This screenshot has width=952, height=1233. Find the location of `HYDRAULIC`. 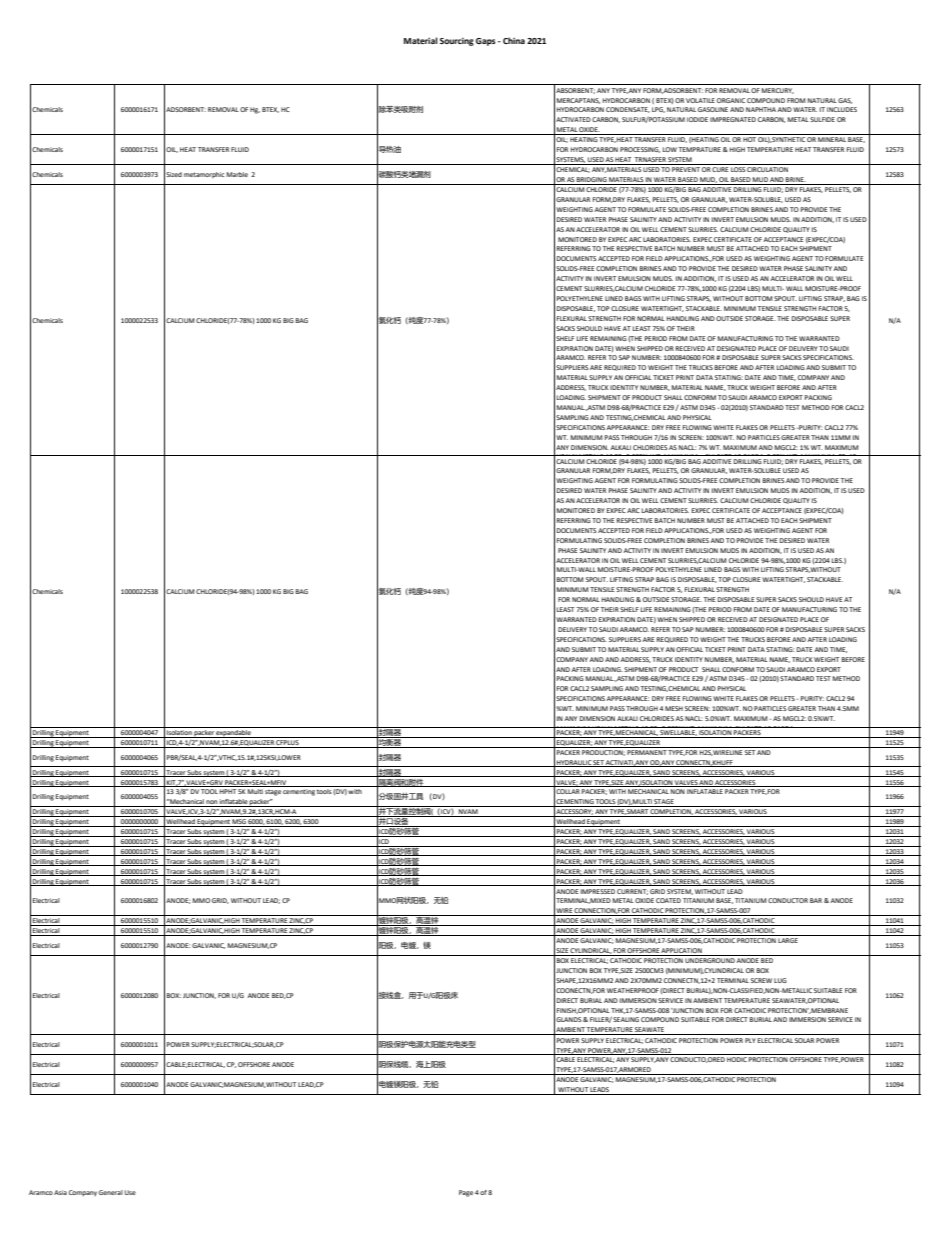

HYDRAULIC is located at coordinates (574, 763).
